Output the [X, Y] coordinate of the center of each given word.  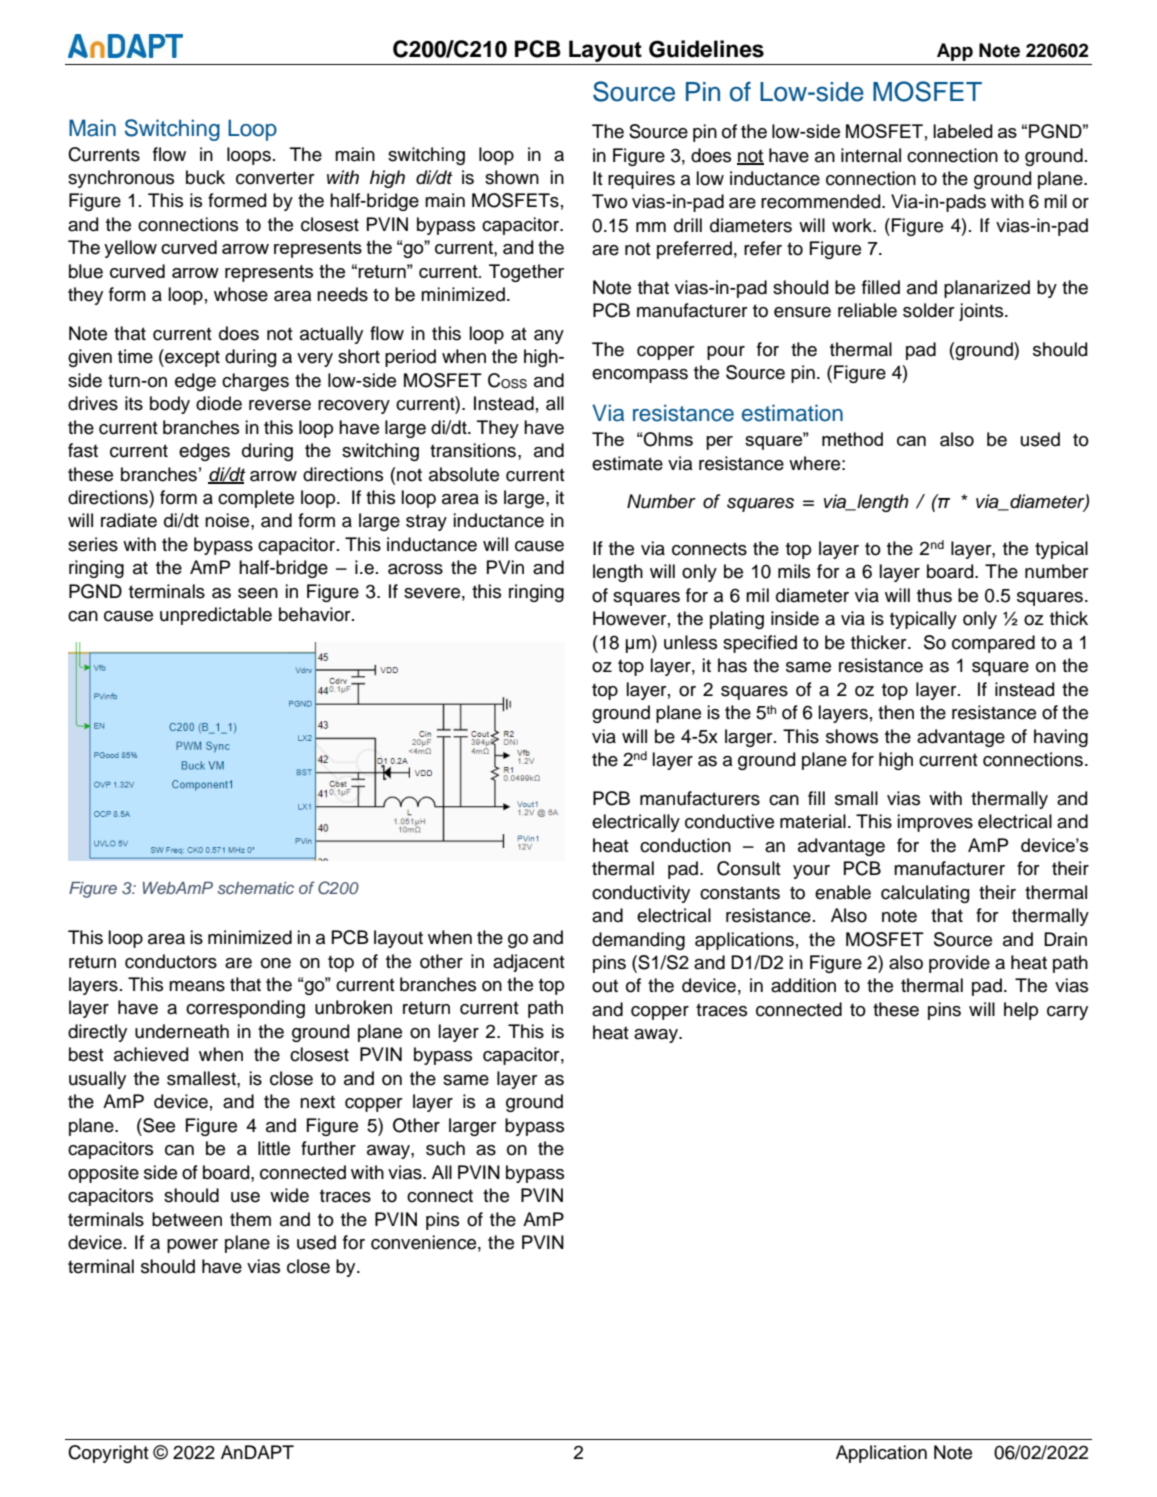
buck [205, 177]
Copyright [108, 1454]
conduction [685, 845]
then [896, 712]
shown [512, 177]
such [445, 1148]
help [1021, 1011]
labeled [963, 131]
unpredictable [216, 616]
